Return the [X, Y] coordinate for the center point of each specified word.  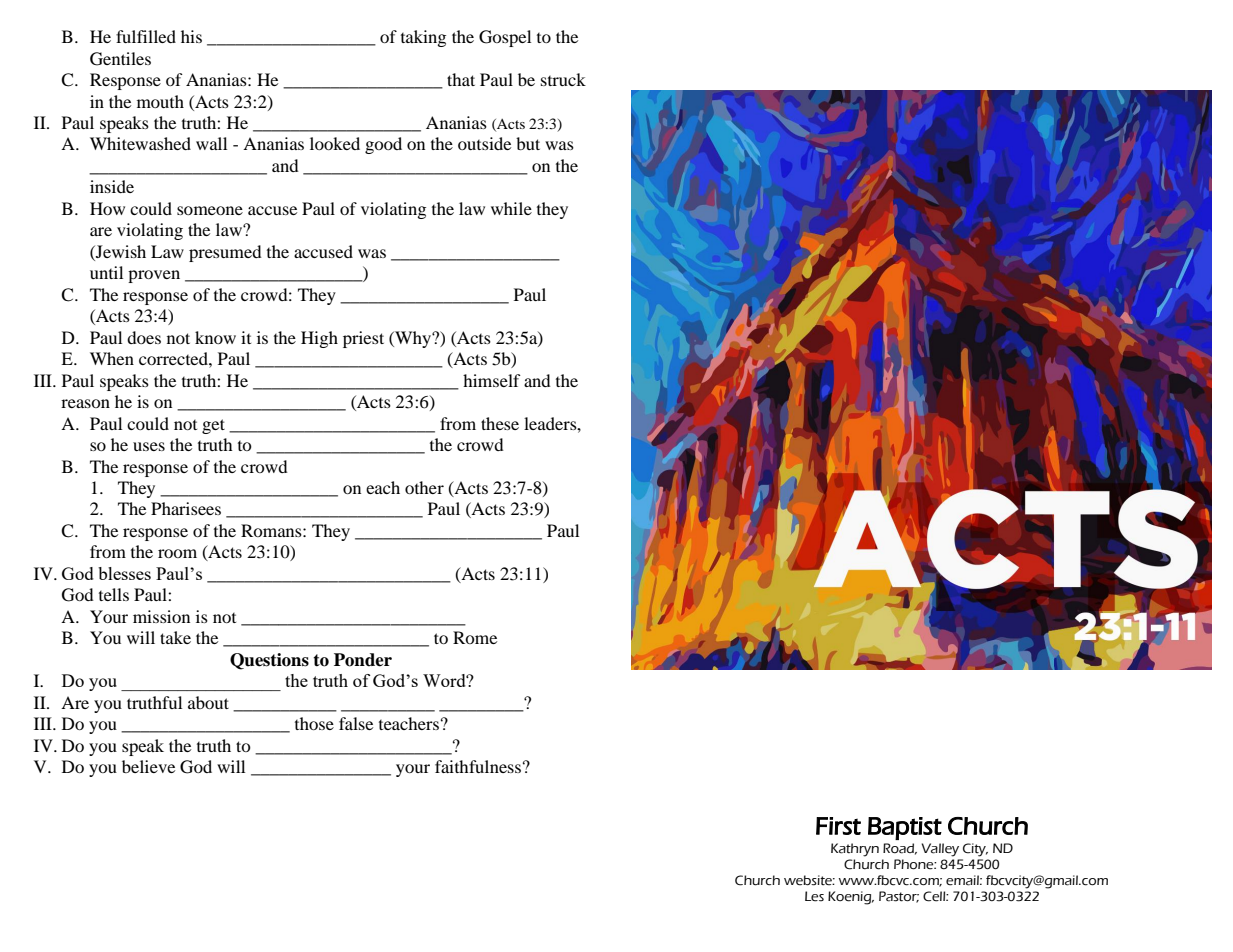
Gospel [505, 38]
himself [492, 380]
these [500, 423]
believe [148, 766]
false [356, 723]
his [191, 36]
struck [563, 79]
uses [149, 446]
